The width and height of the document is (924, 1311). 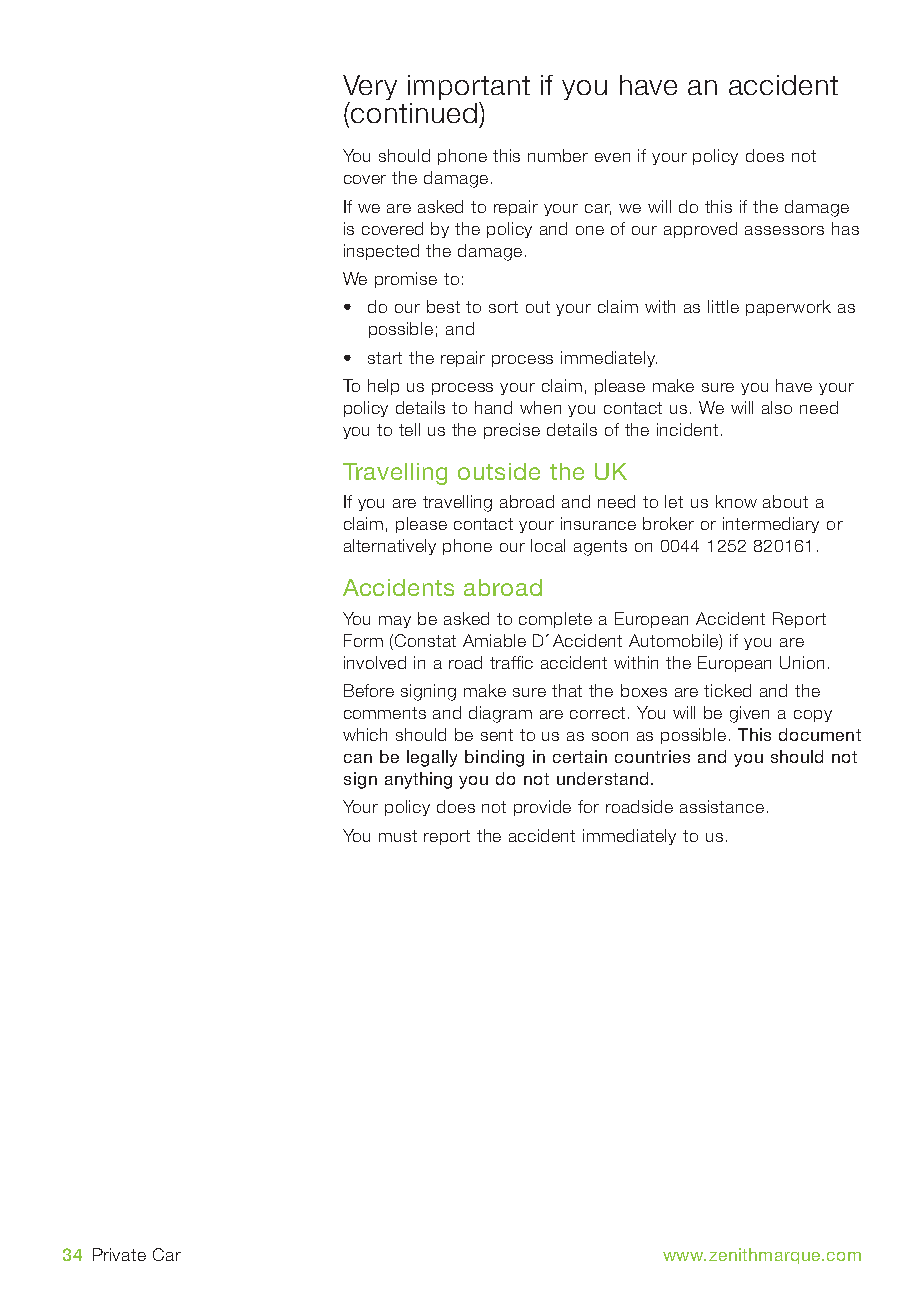 What do you see at coordinates (469, 89) in the document?
I see `important` at bounding box center [469, 89].
